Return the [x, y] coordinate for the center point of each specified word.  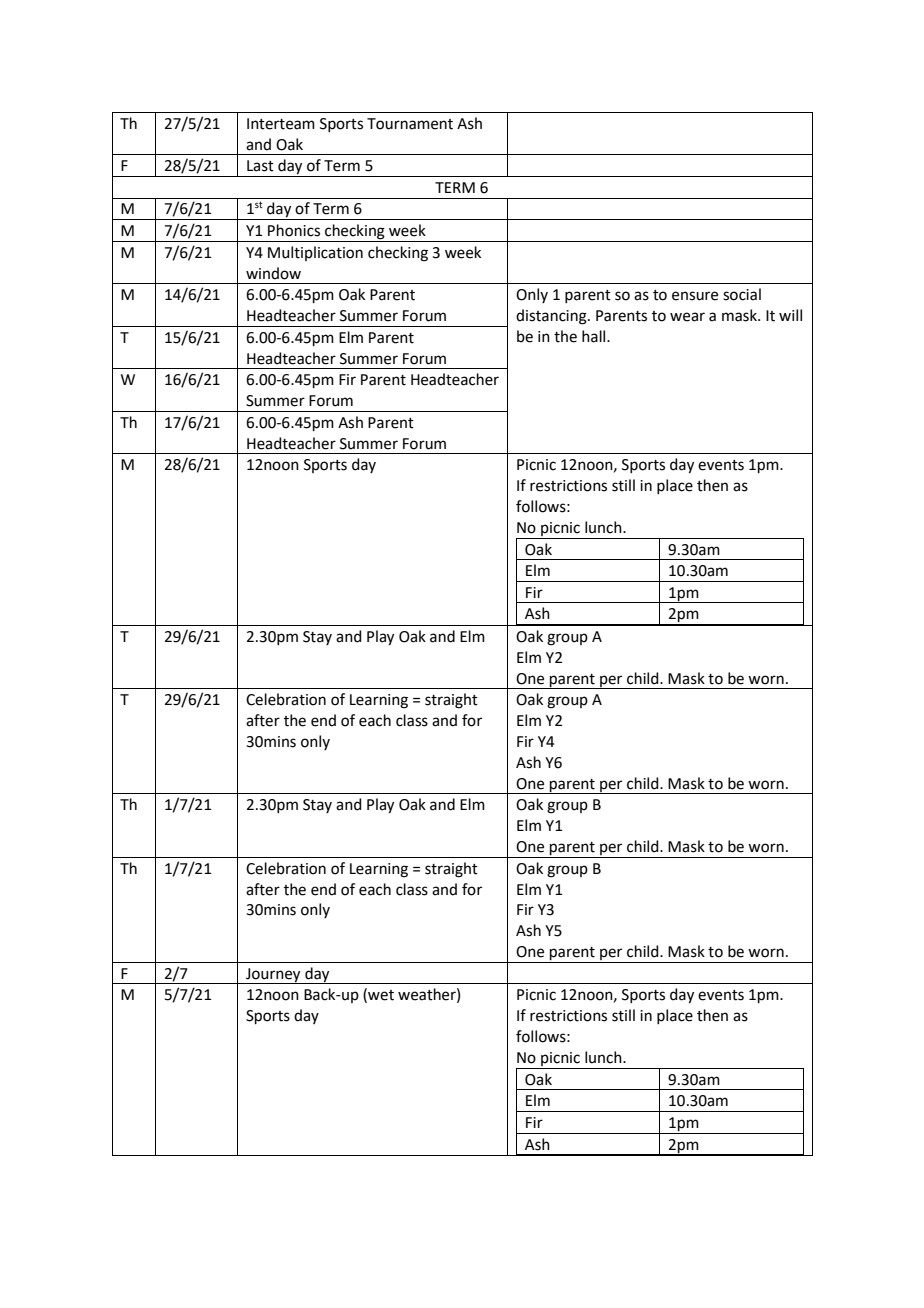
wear [687, 317]
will [790, 315]
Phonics [294, 230]
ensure [695, 296]
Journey [273, 976]
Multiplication [315, 253]
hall [595, 336]
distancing [552, 317]
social [742, 294]
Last [260, 166]
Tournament [410, 124]
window [273, 273]
